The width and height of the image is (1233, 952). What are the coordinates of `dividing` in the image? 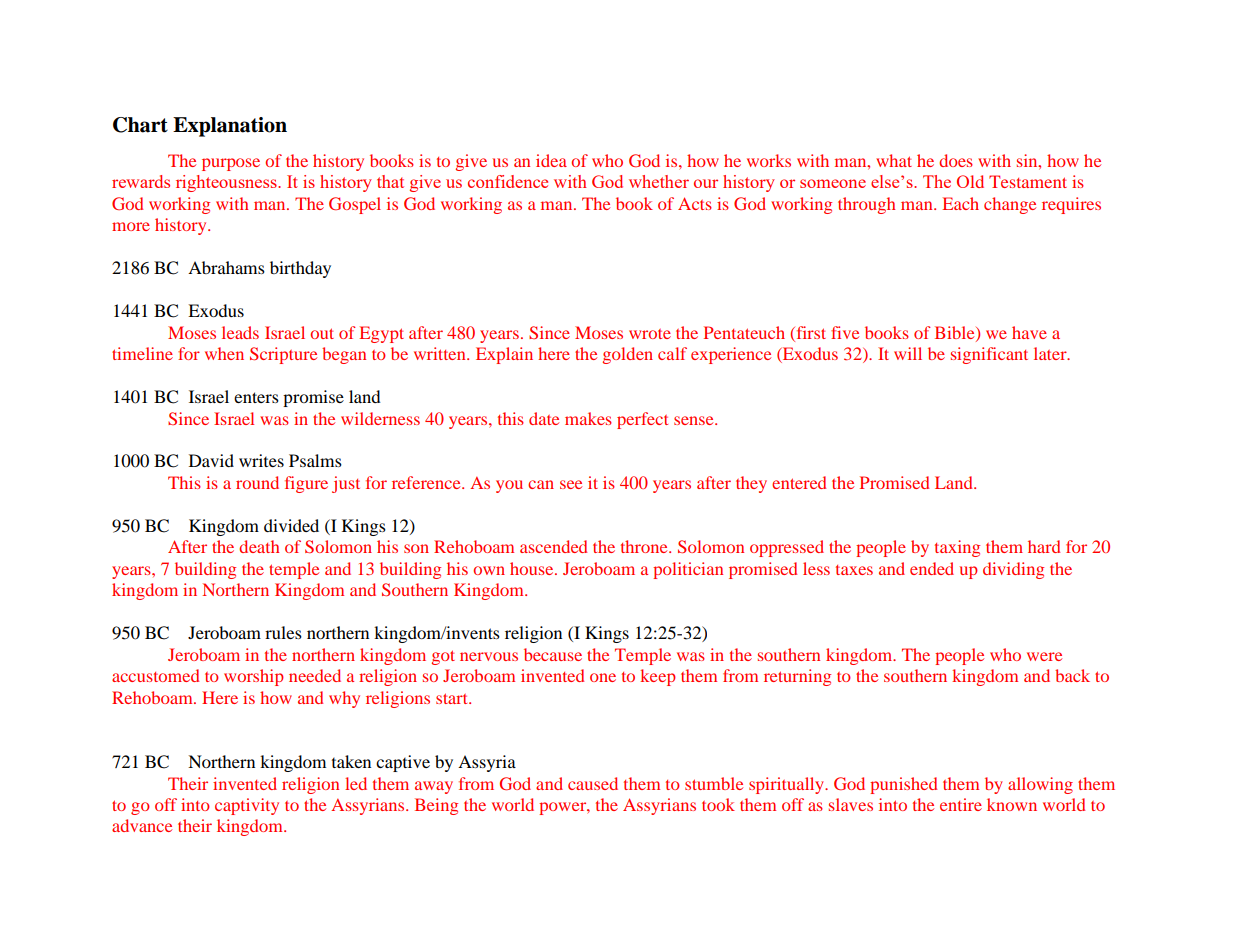 It's located at (1013, 570).
